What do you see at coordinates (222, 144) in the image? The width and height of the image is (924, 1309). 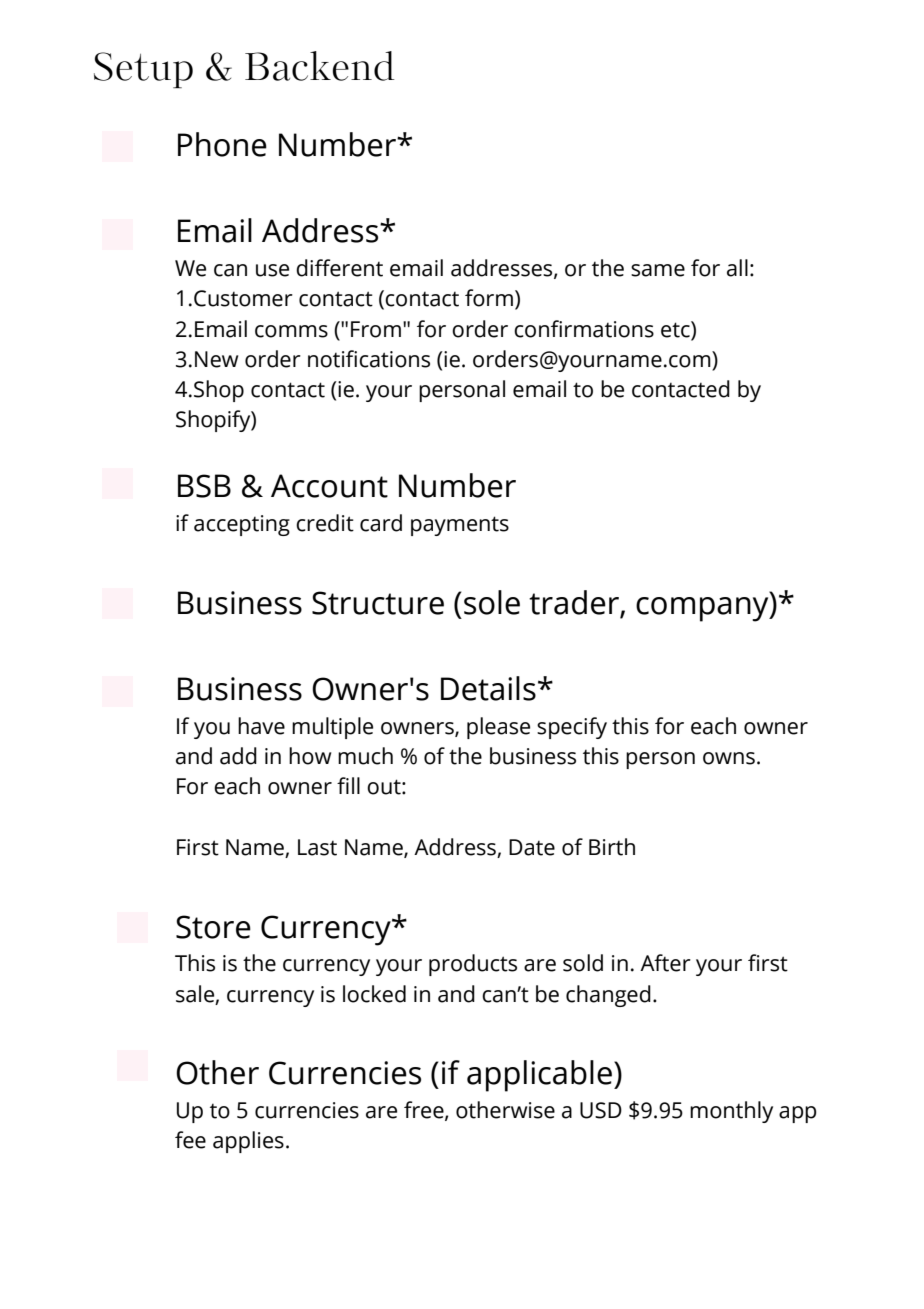 I see `Phone` at bounding box center [222, 144].
